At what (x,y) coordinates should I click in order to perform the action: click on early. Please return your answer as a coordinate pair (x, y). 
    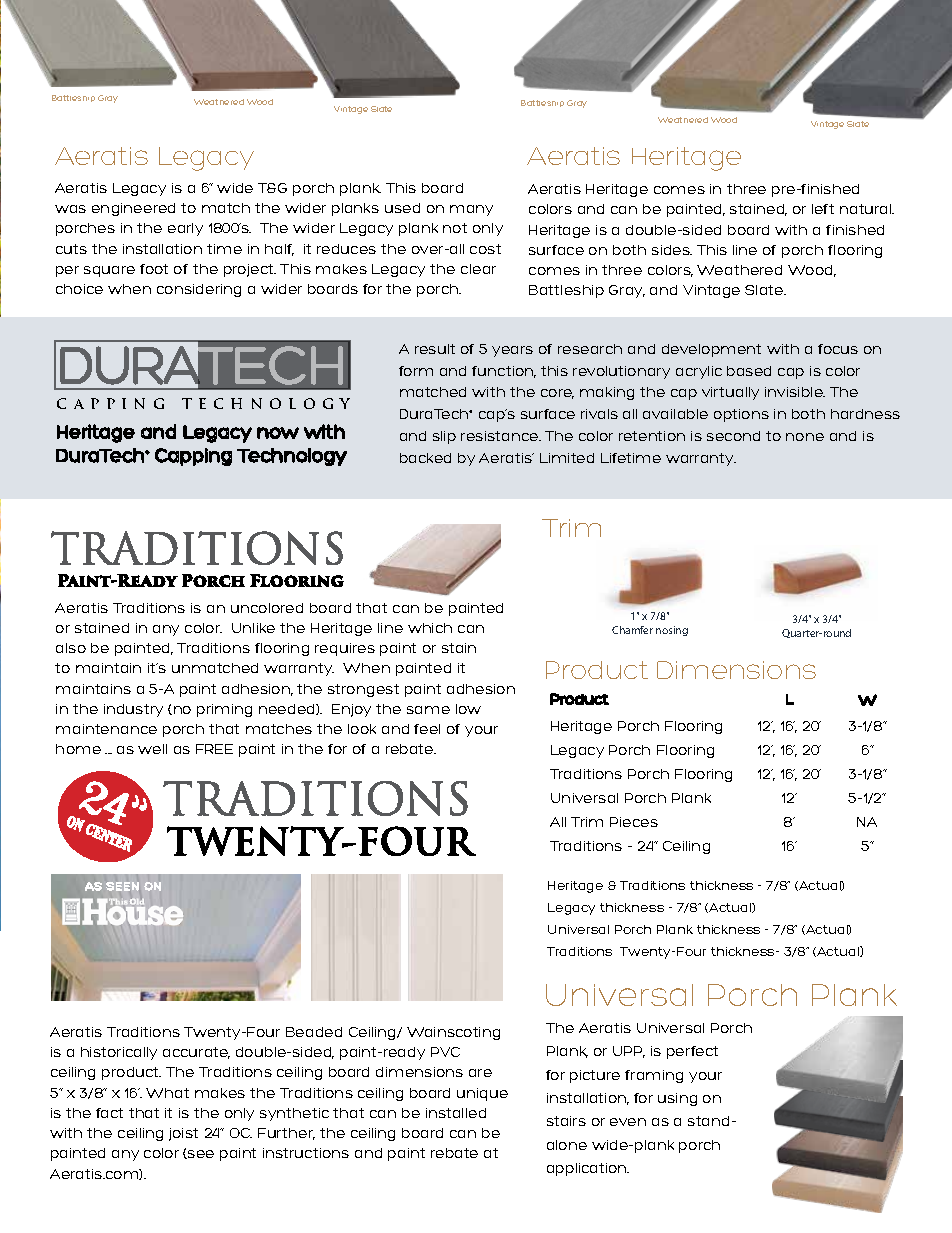
    Looking at the image, I should click on (185, 229).
